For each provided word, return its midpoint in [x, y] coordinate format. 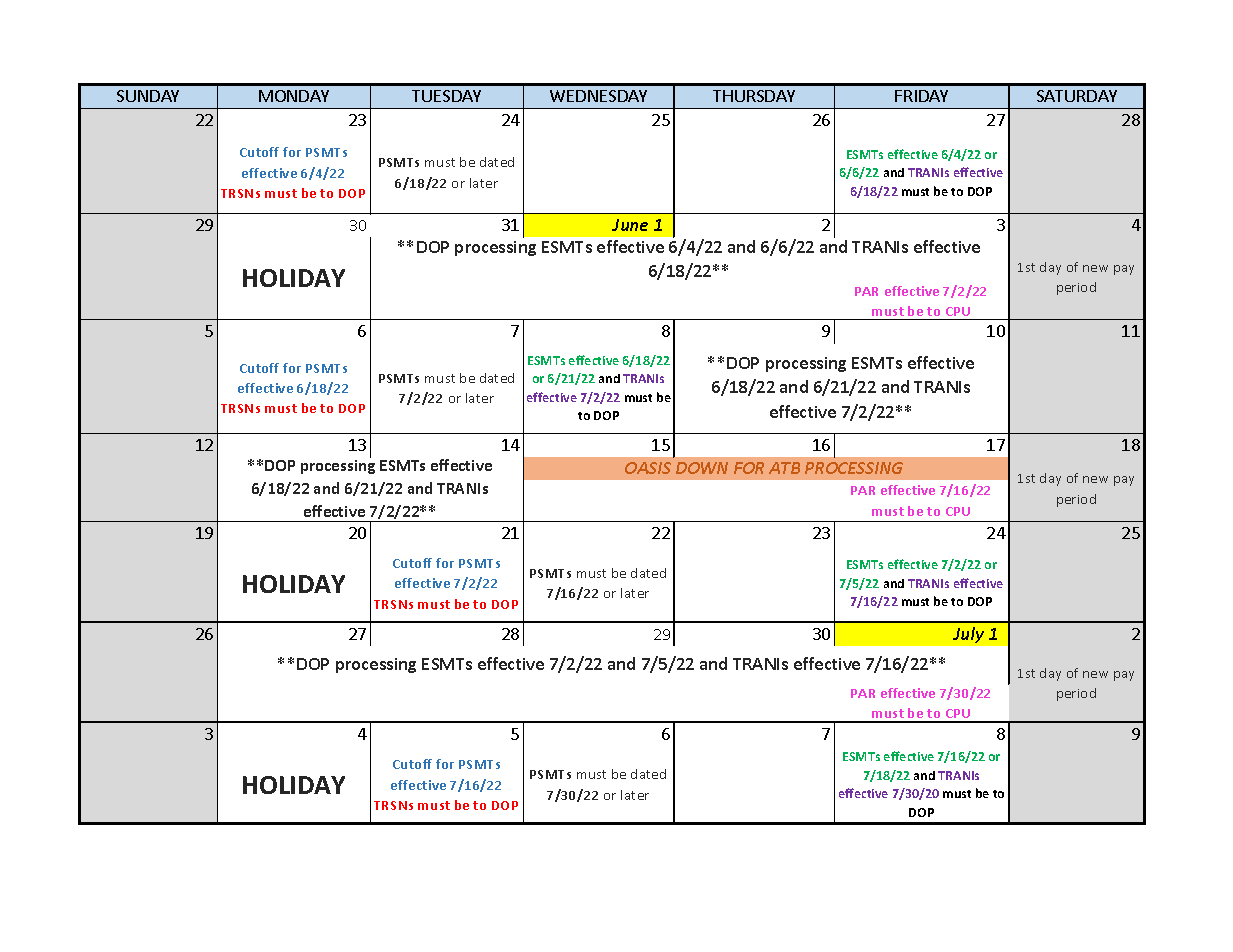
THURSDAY [754, 96]
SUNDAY [148, 96]
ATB [784, 468]
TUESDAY [446, 96]
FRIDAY [921, 96]
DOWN [702, 468]
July [968, 635]
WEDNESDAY [598, 96]
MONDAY [294, 96]
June [630, 225]
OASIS [648, 468]
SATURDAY [1077, 96]
